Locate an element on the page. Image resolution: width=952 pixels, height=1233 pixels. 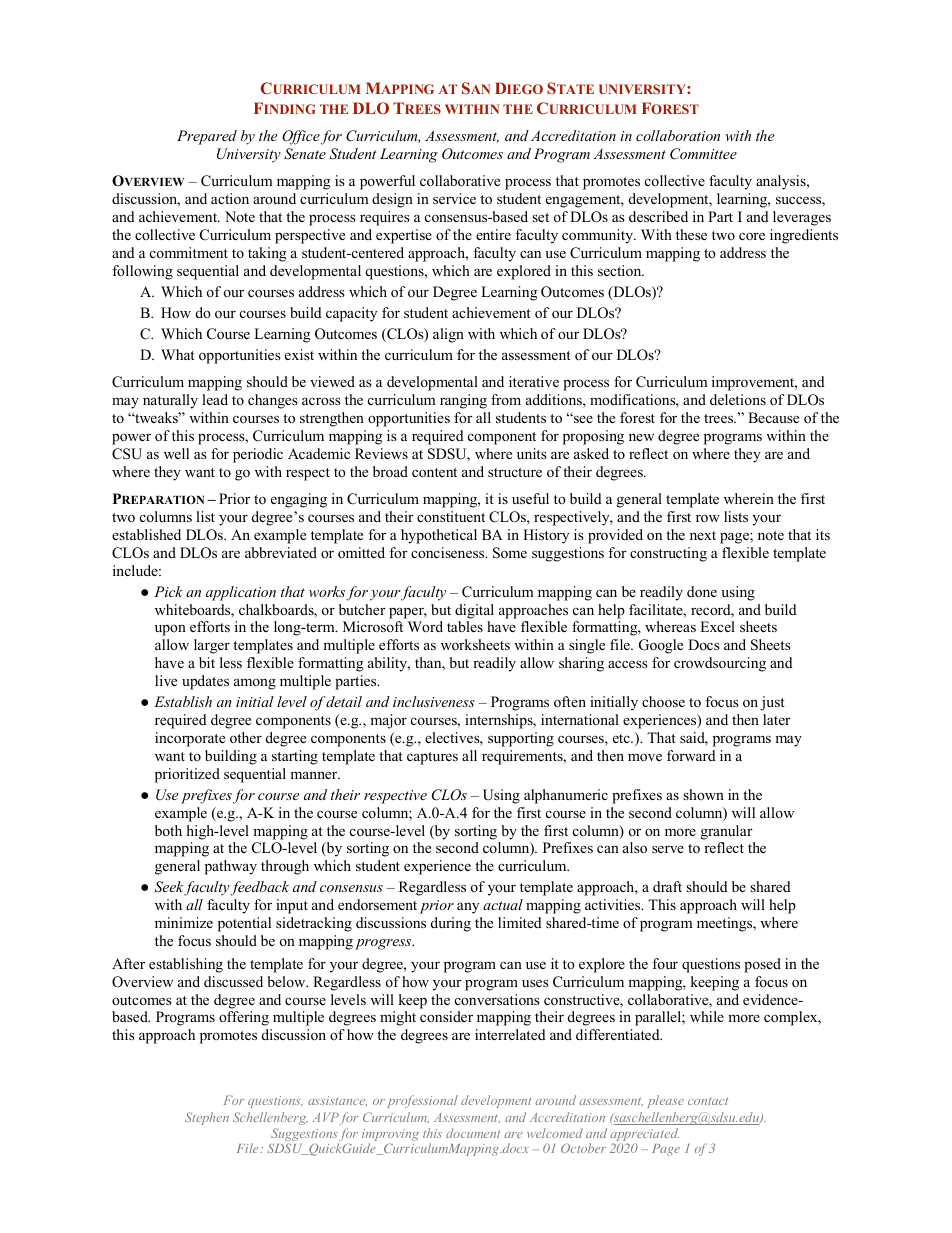
Prepared is located at coordinates (207, 137).
